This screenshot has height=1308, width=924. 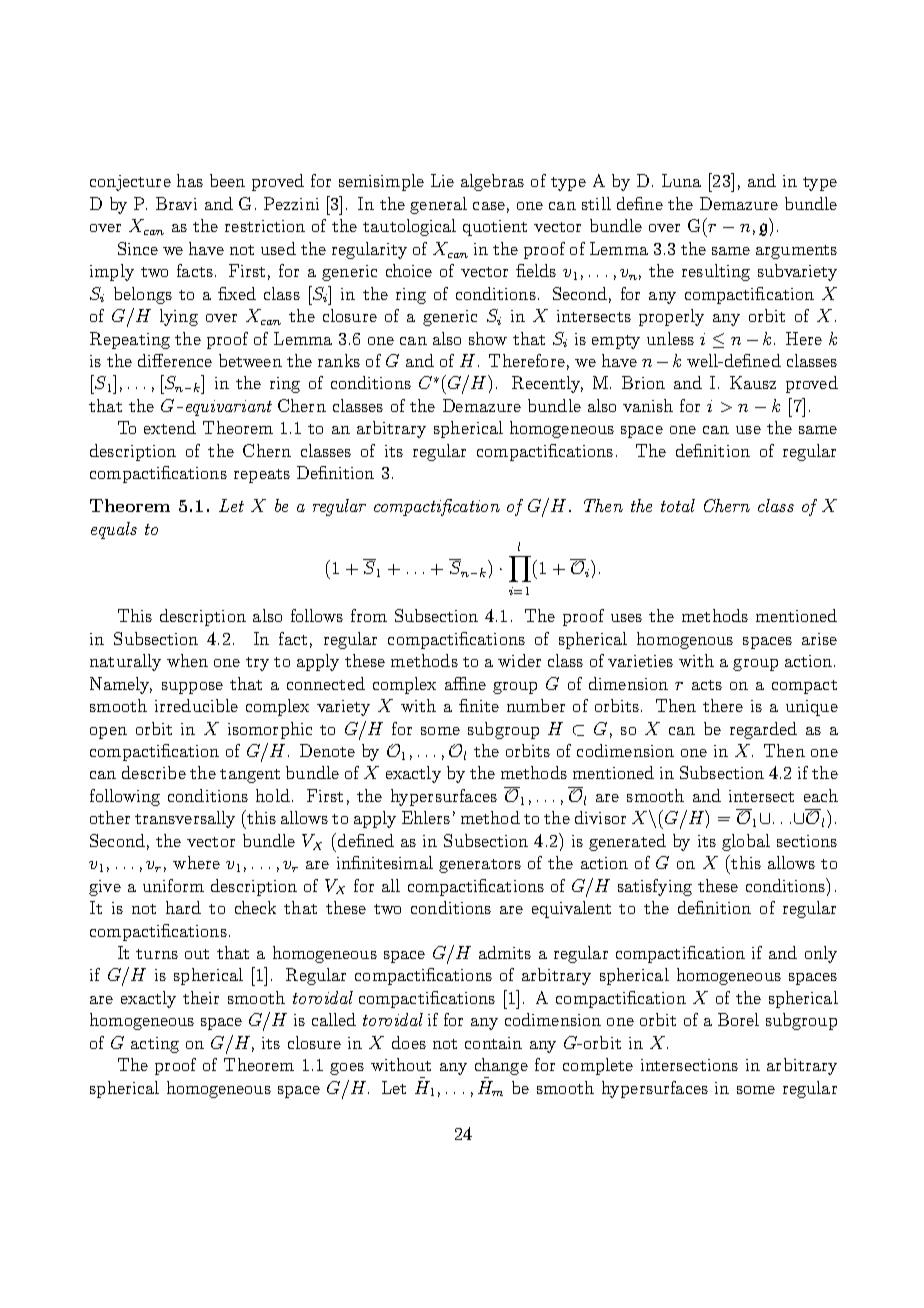 What do you see at coordinates (154, 772) in the screenshot?
I see `describe` at bounding box center [154, 772].
